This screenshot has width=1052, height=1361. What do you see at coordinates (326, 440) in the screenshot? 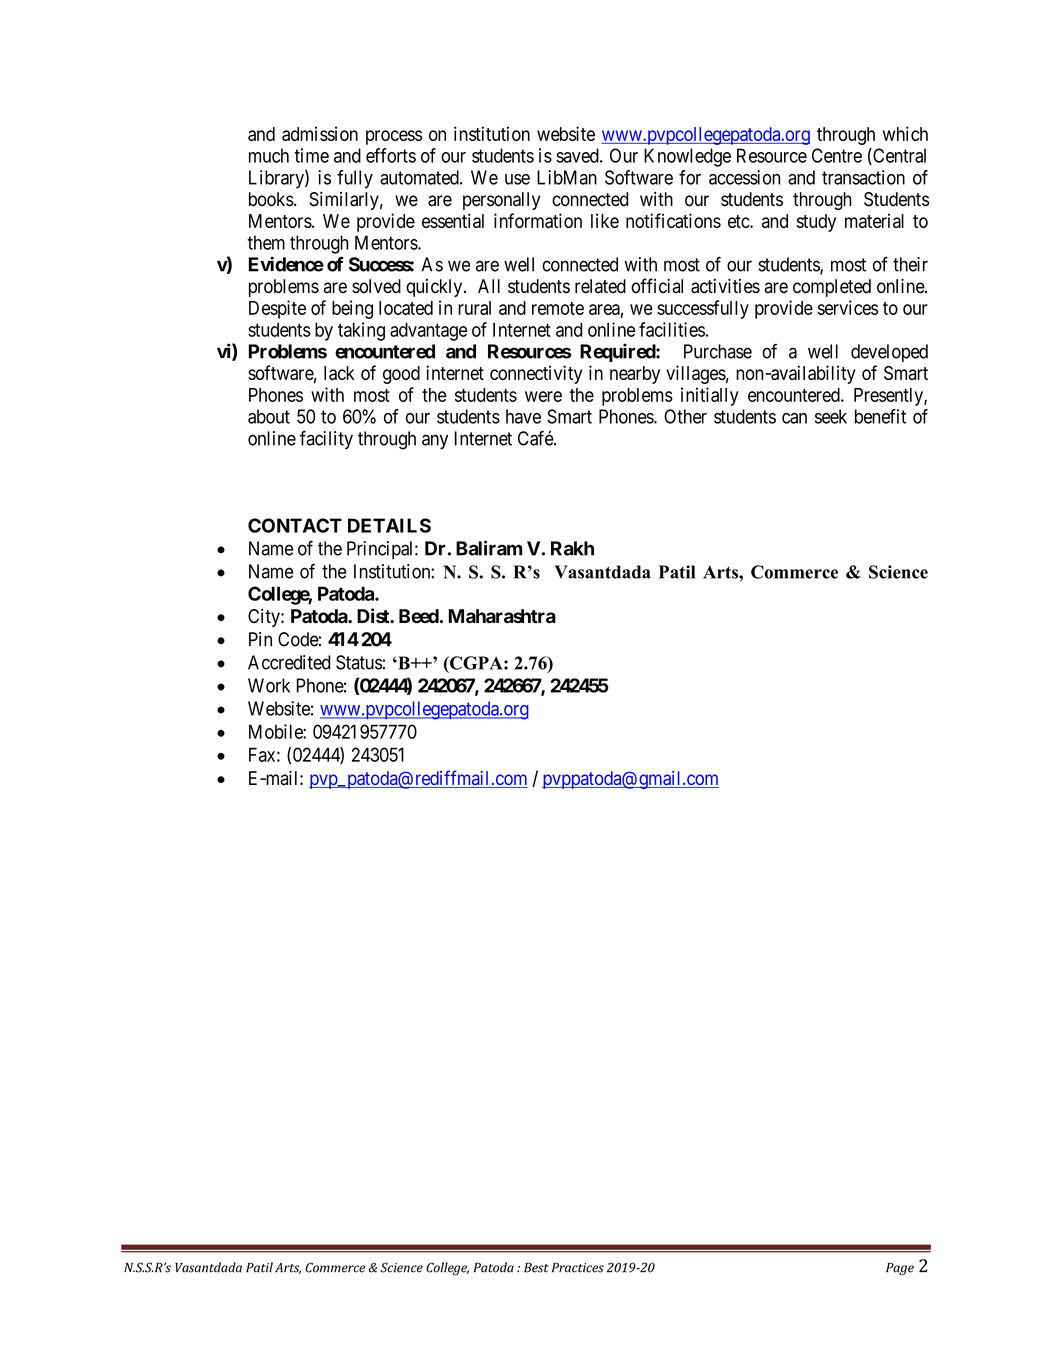
I see `facility` at bounding box center [326, 440].
